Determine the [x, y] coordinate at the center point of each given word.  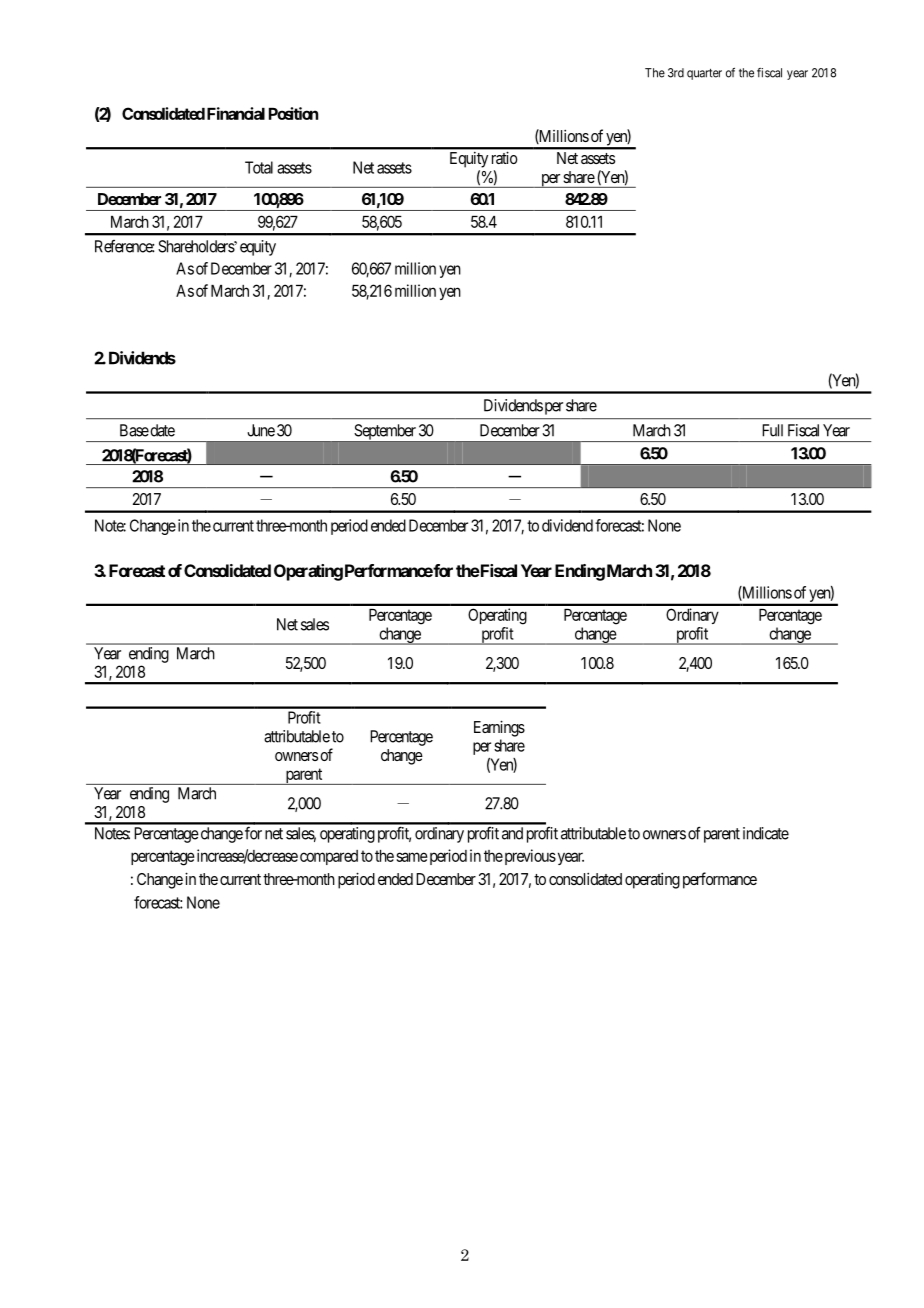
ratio [504, 158]
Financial [236, 113]
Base [134, 430]
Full [772, 430]
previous [530, 857]
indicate [766, 833]
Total [259, 167]
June [261, 430]
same [412, 857]
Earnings [499, 728]
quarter [704, 74]
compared [329, 857]
